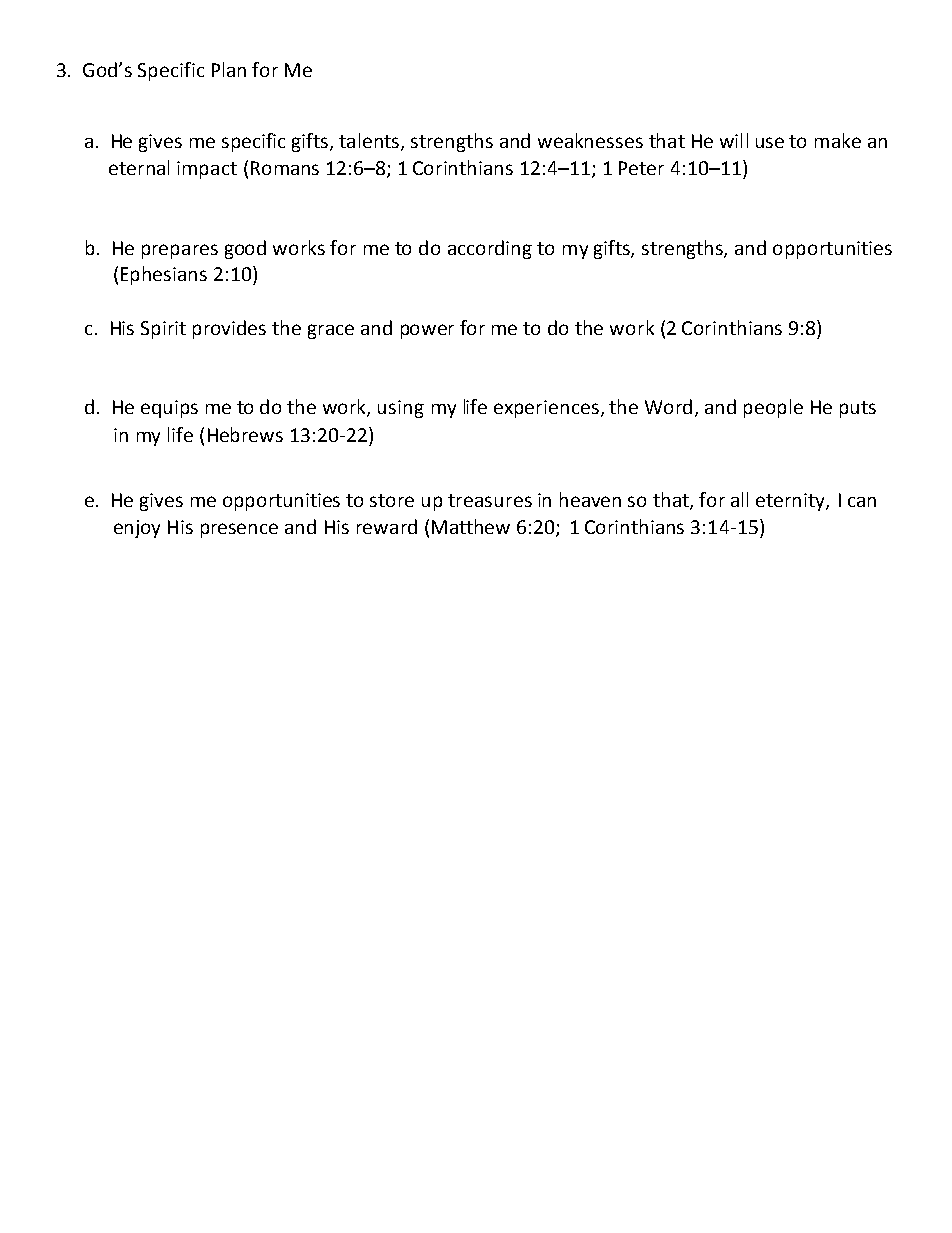  Describe the element at coordinates (590, 140) in the screenshot. I see `weaknesses` at that location.
